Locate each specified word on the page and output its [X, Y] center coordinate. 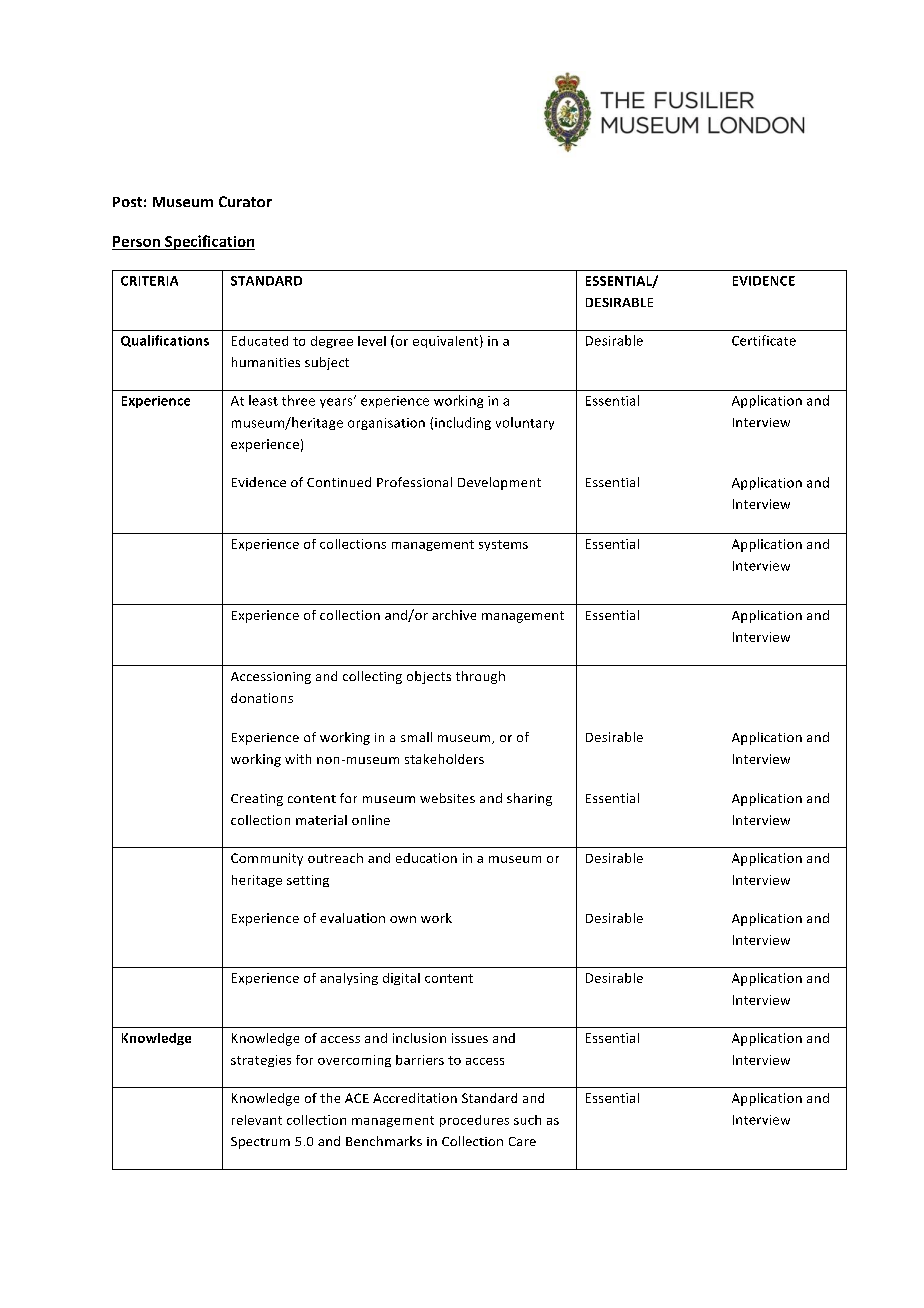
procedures [474, 1121]
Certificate [764, 340]
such [527, 1120]
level [372, 341]
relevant [257, 1120]
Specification [209, 242]
